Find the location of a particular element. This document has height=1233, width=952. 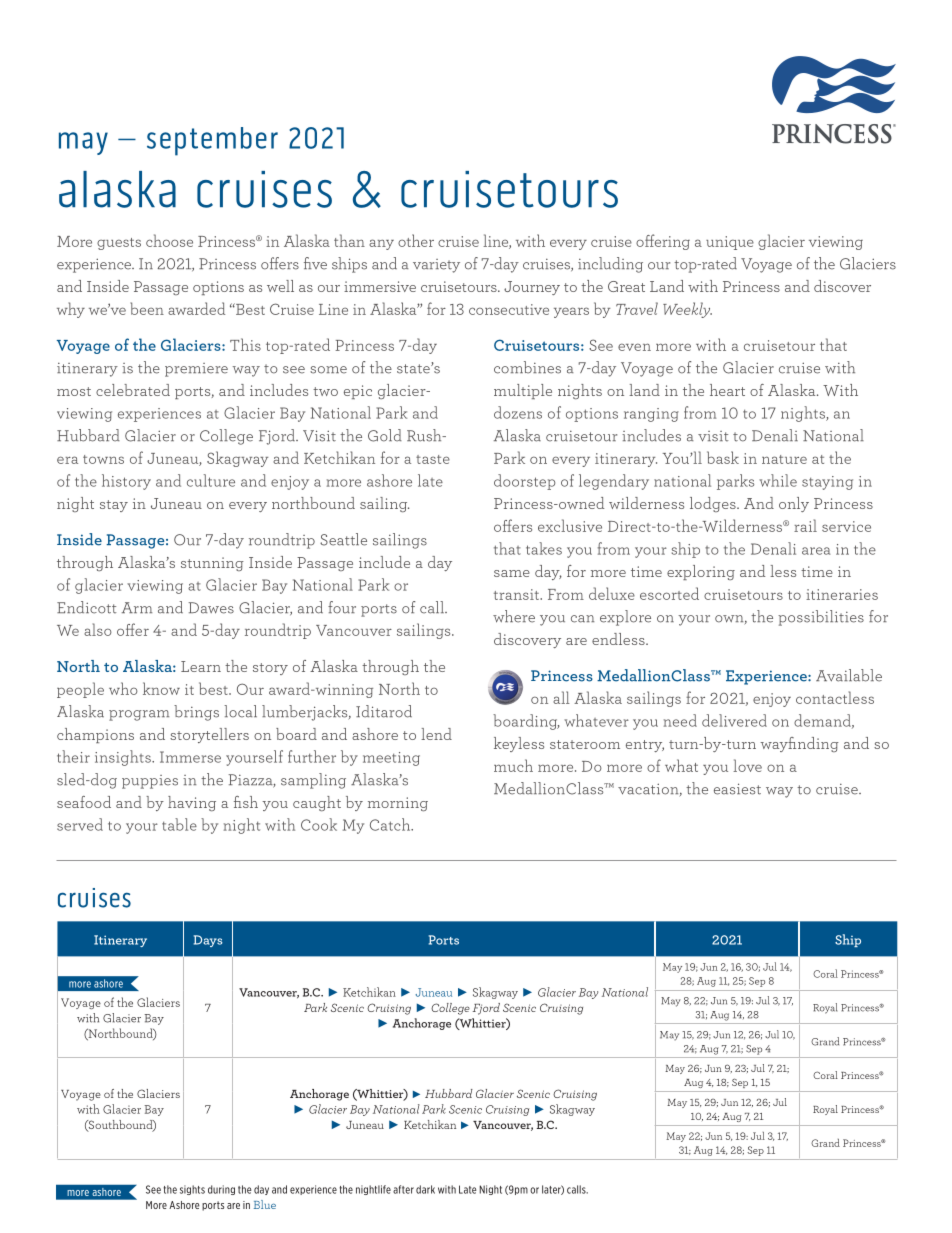

september is located at coordinates (212, 141).
